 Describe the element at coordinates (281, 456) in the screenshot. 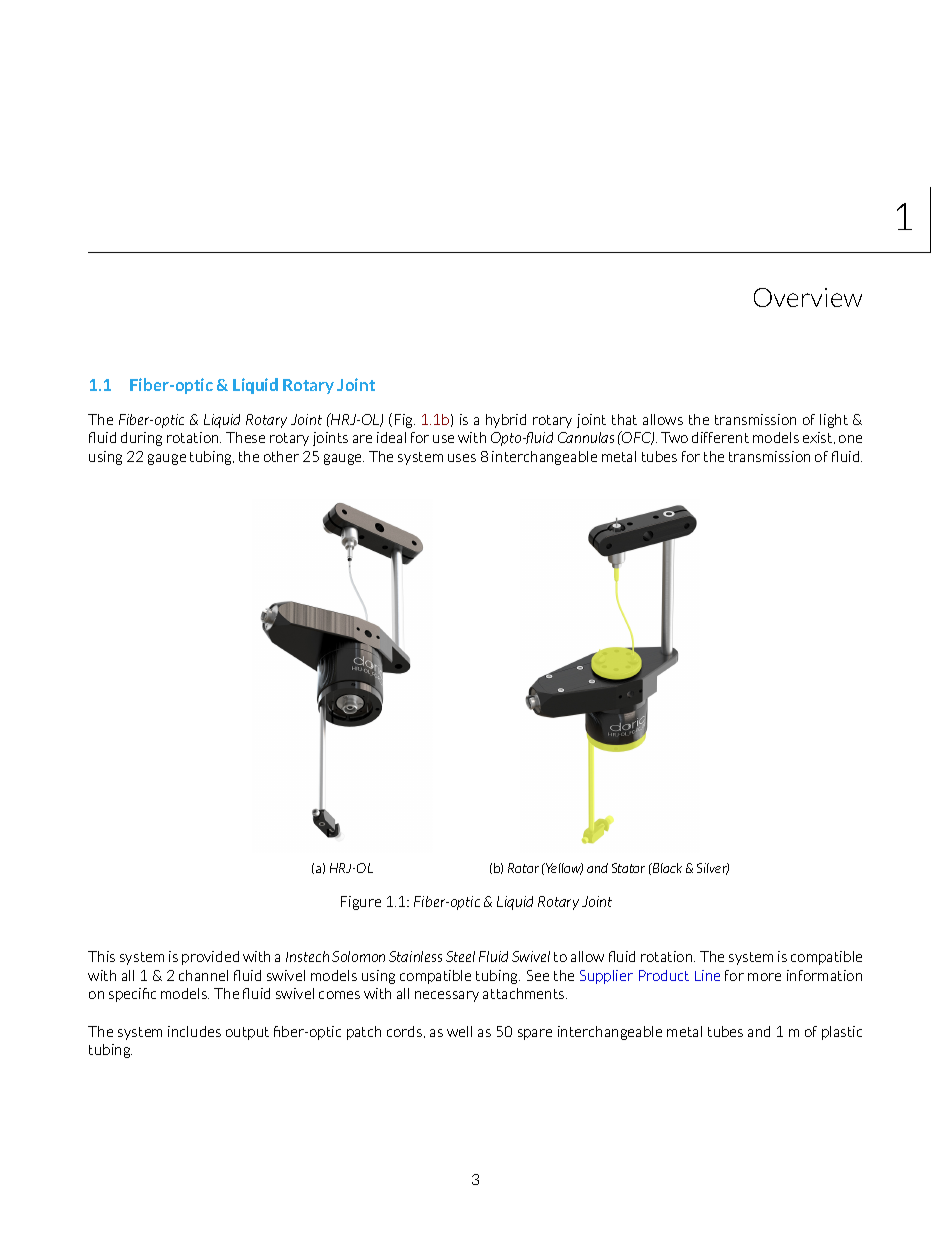

I see `other` at that location.
